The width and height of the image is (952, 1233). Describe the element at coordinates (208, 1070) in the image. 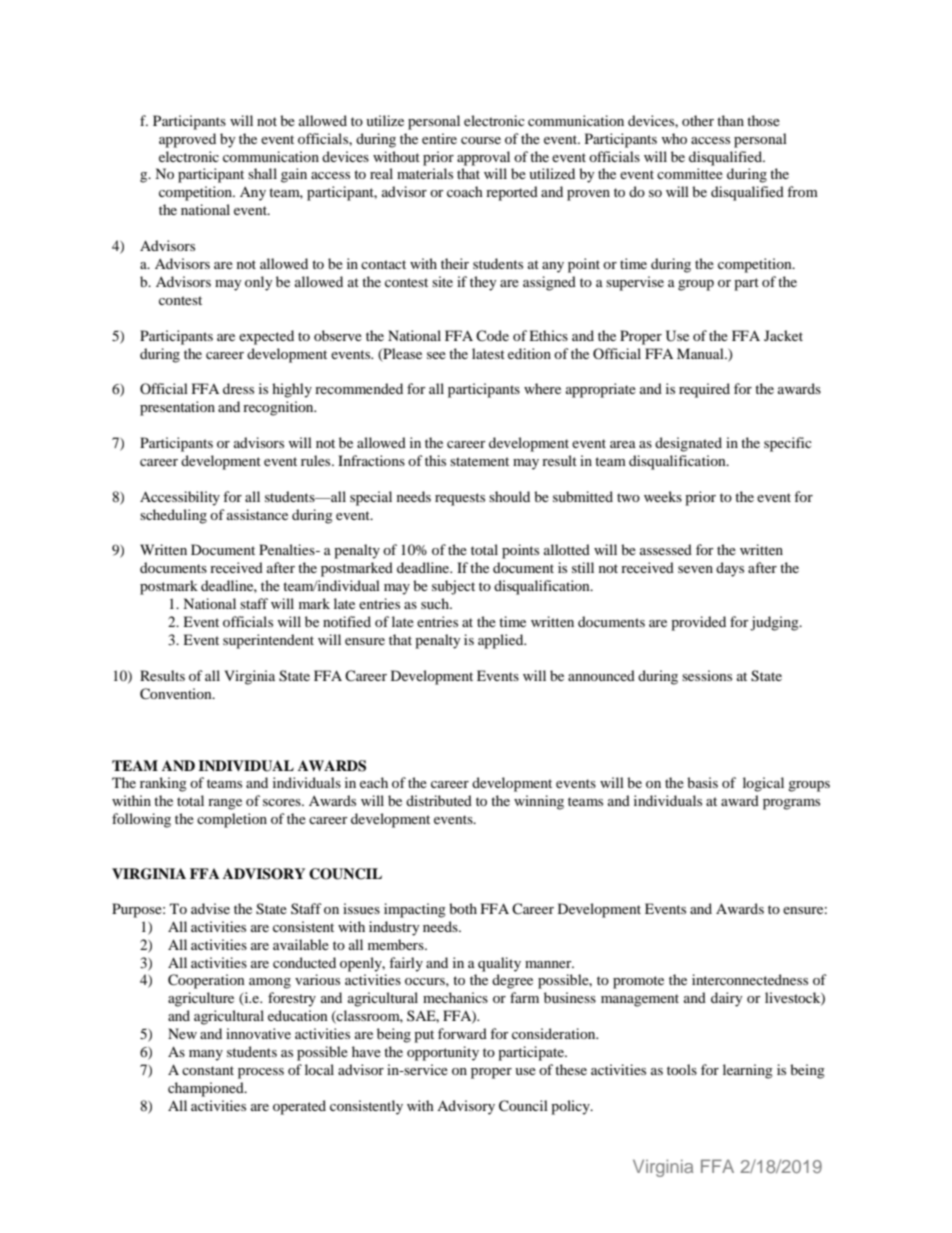

I see `constant` at that location.
